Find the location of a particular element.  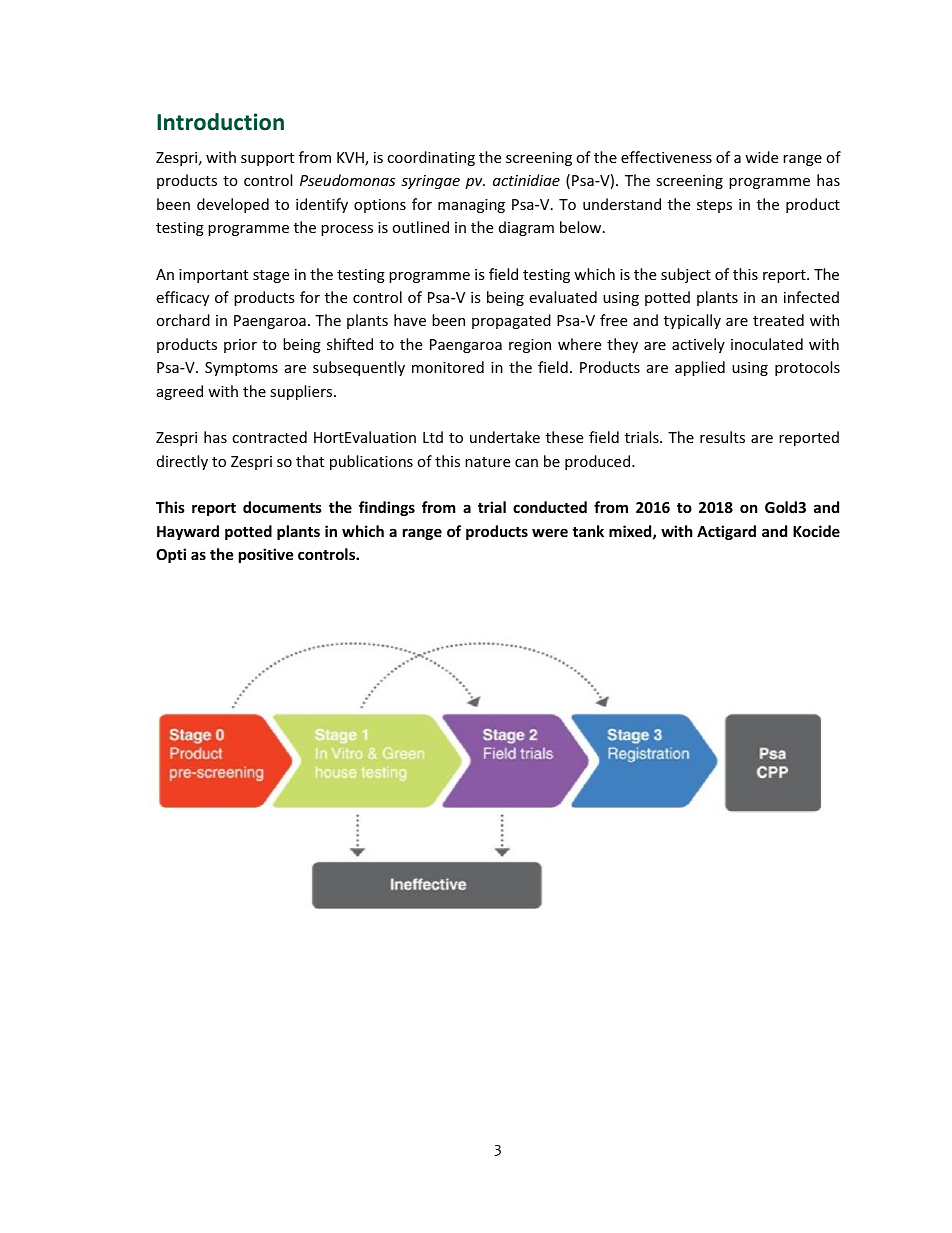

contracted is located at coordinates (269, 437).
